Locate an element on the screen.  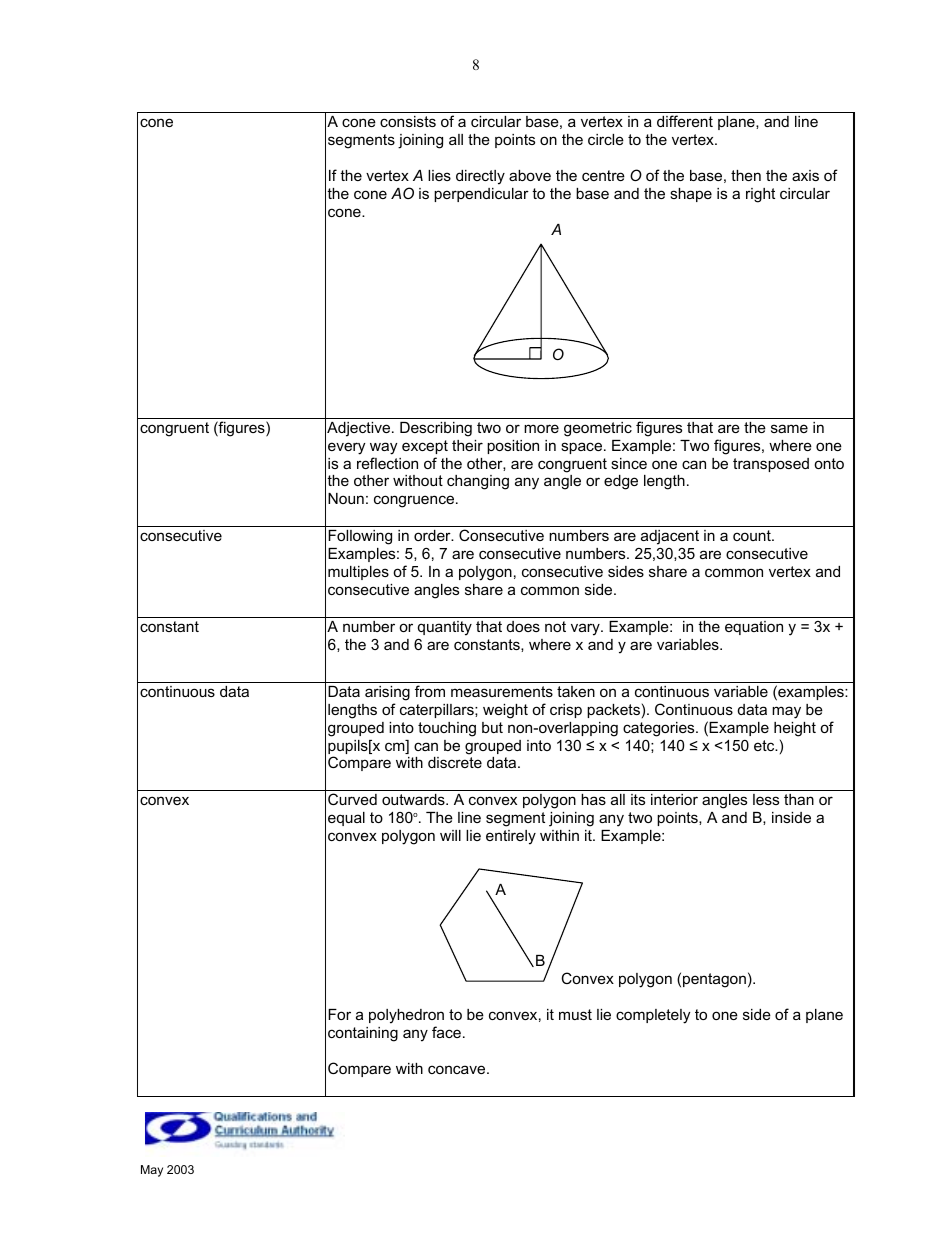
space is located at coordinates (583, 448).
